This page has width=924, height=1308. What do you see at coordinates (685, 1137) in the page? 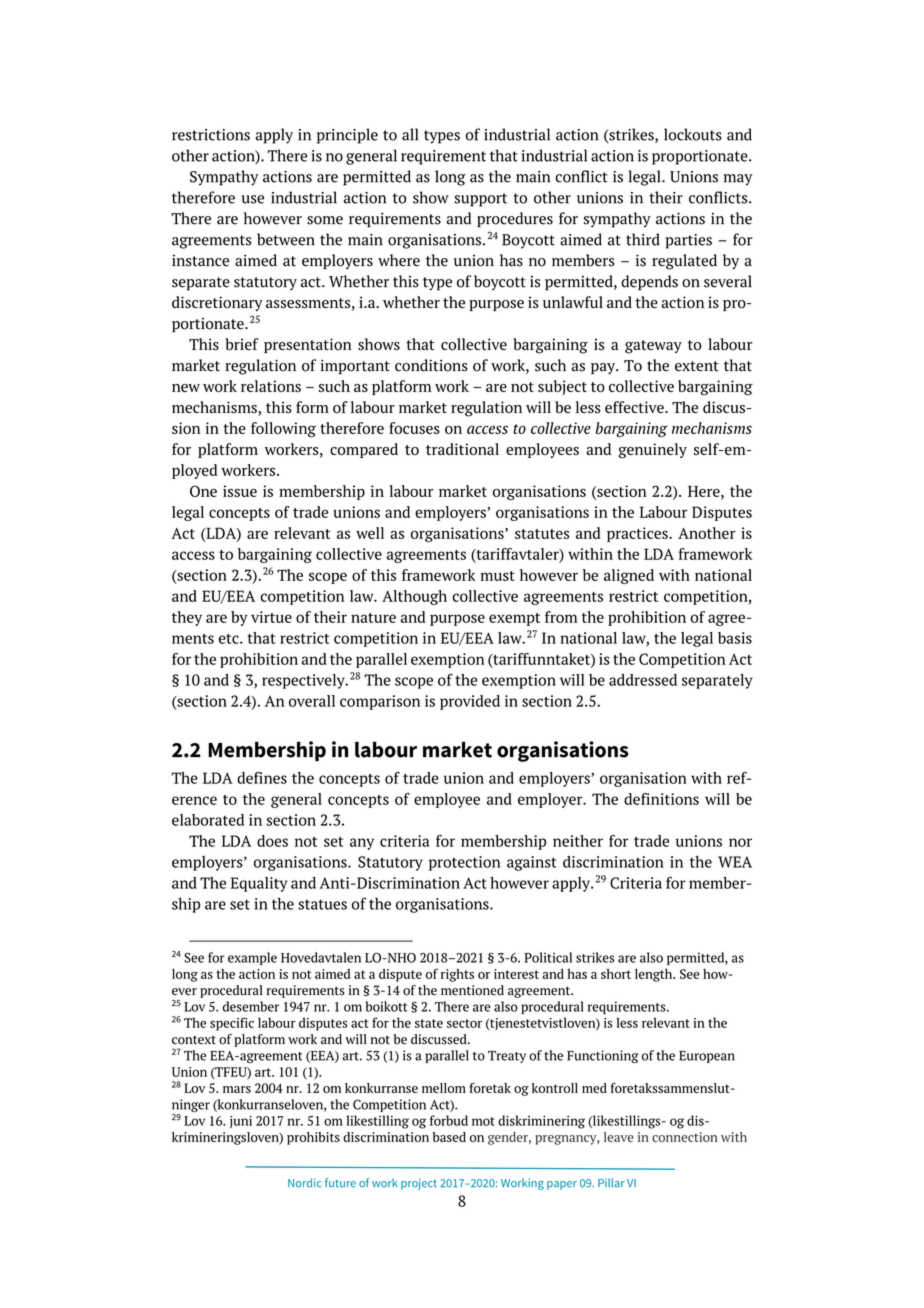
I see `connection` at bounding box center [685, 1137].
